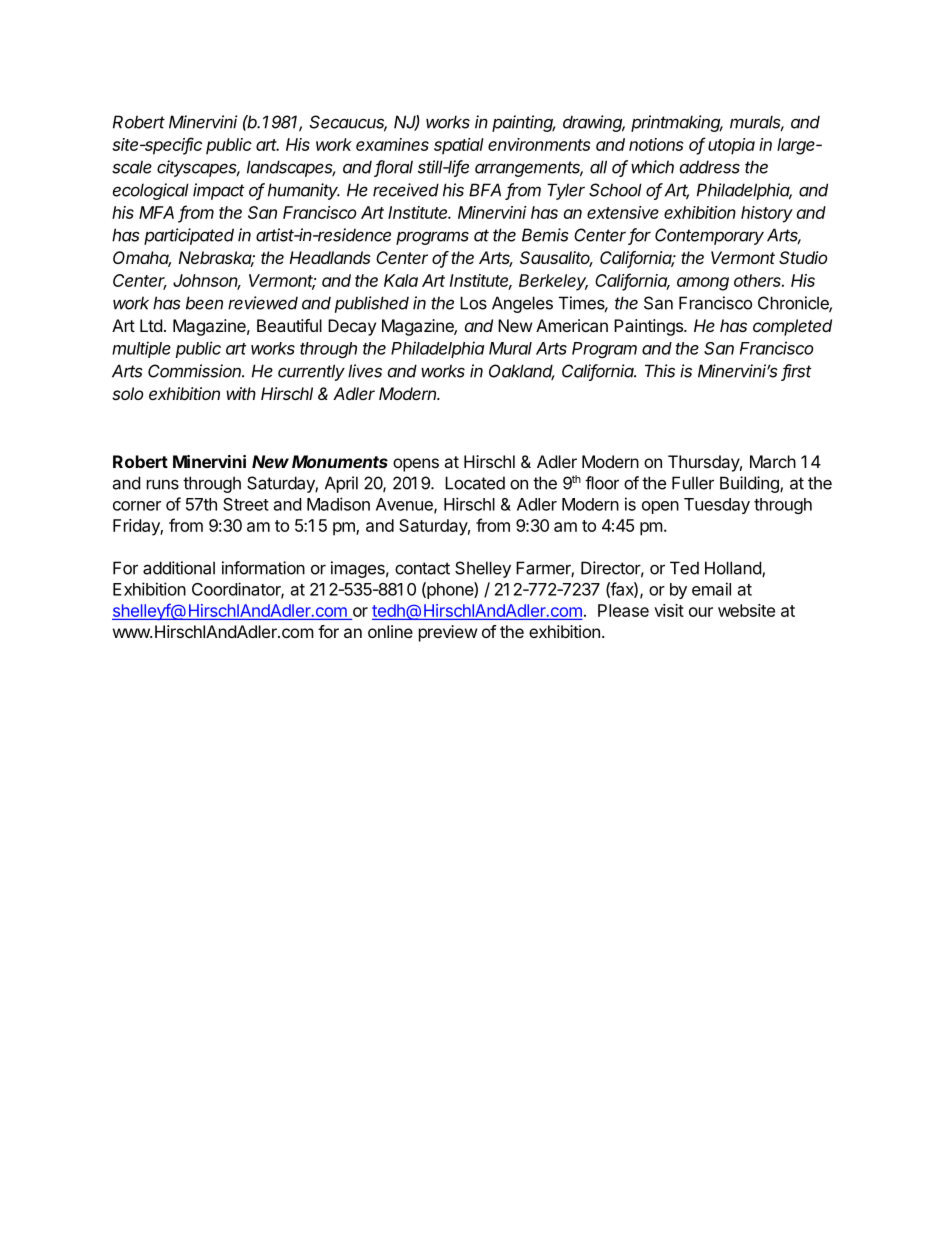  Describe the element at coordinates (459, 146) in the screenshot. I see `spatial` at that location.
